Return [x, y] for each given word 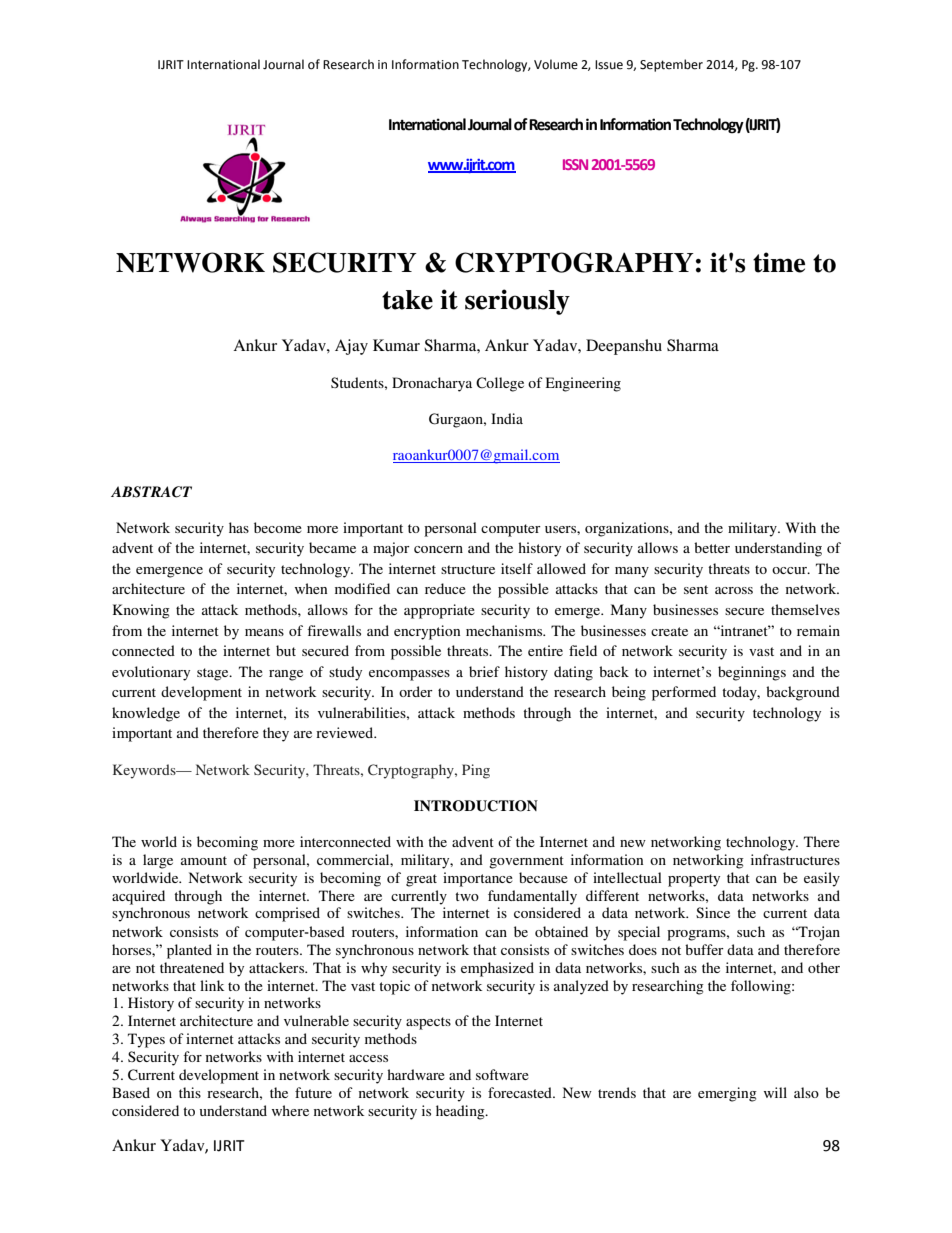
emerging [727, 1094]
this [190, 1092]
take [407, 300]
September [671, 65]
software [502, 1074]
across [734, 590]
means [264, 632]
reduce [445, 588]
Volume [556, 64]
